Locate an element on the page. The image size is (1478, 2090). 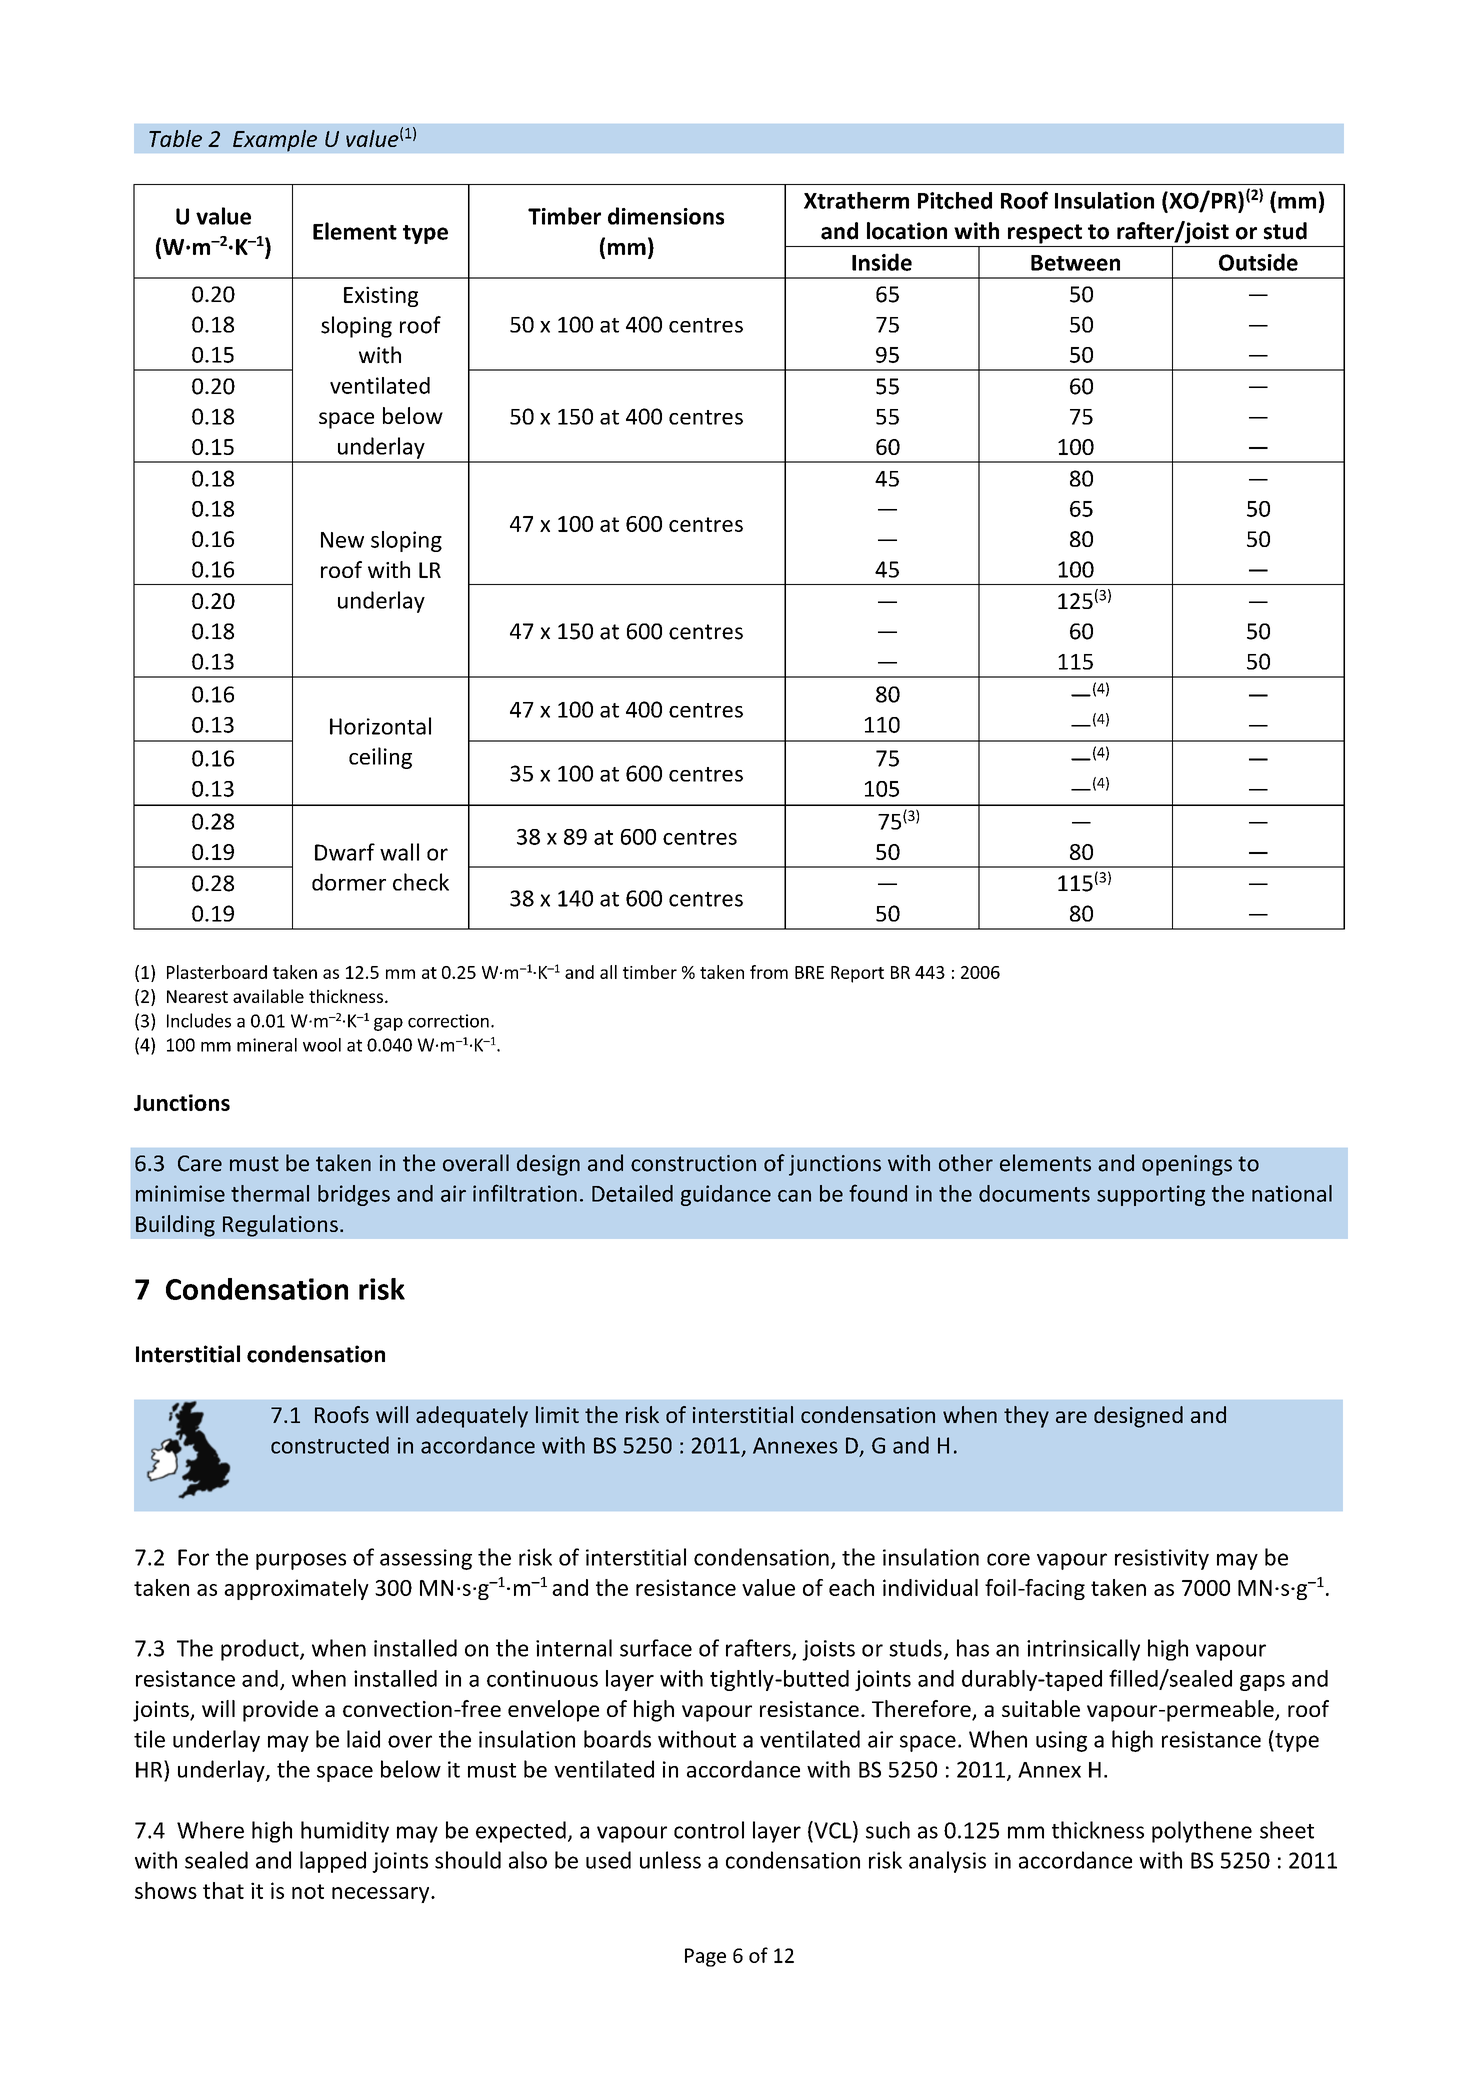
openings is located at coordinates (1187, 1165).
